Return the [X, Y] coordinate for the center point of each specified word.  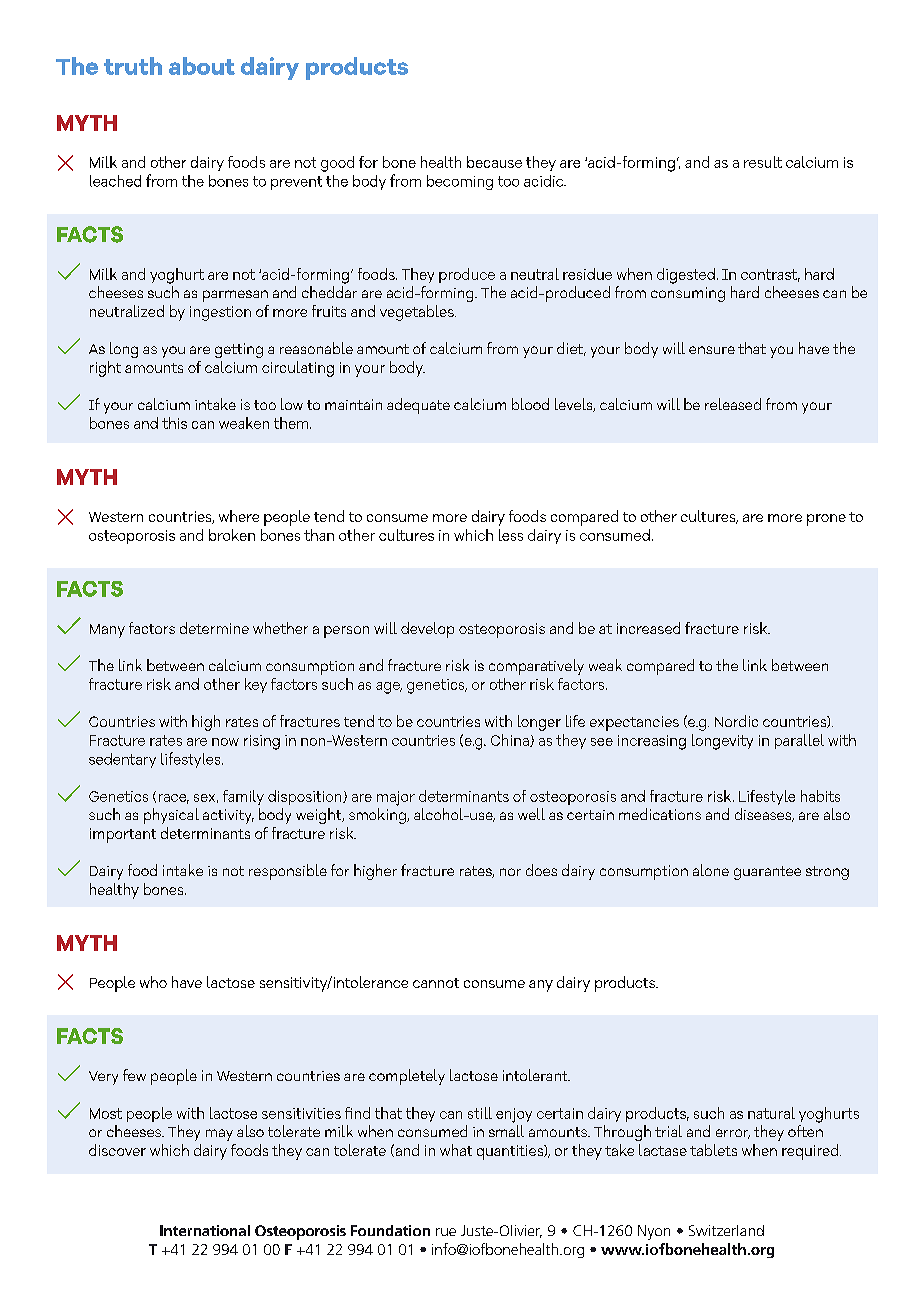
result [763, 162]
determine [214, 628]
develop [427, 630]
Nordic [736, 721]
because [494, 162]
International [205, 1230]
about [202, 66]
